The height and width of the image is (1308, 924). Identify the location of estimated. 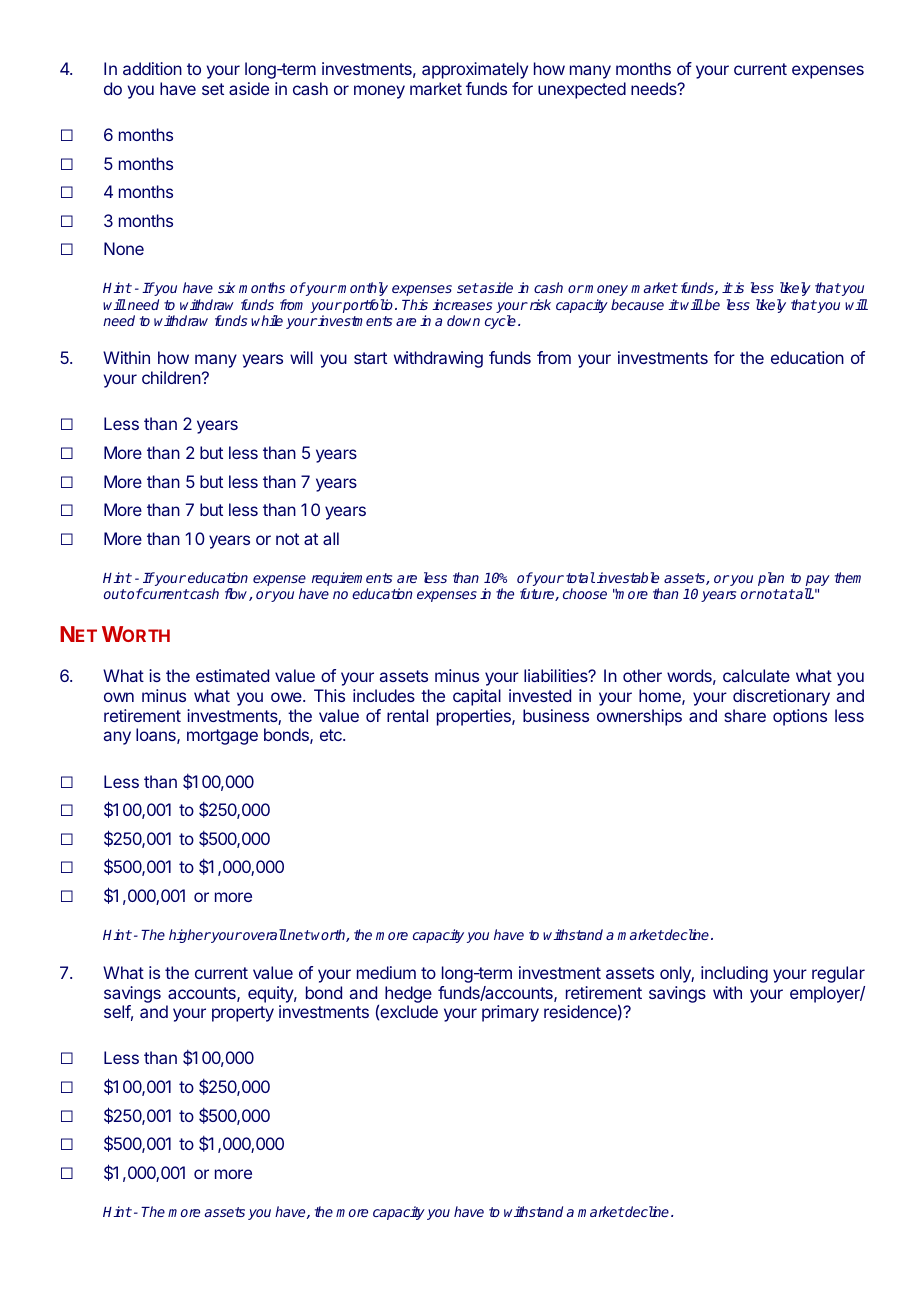
(232, 675).
